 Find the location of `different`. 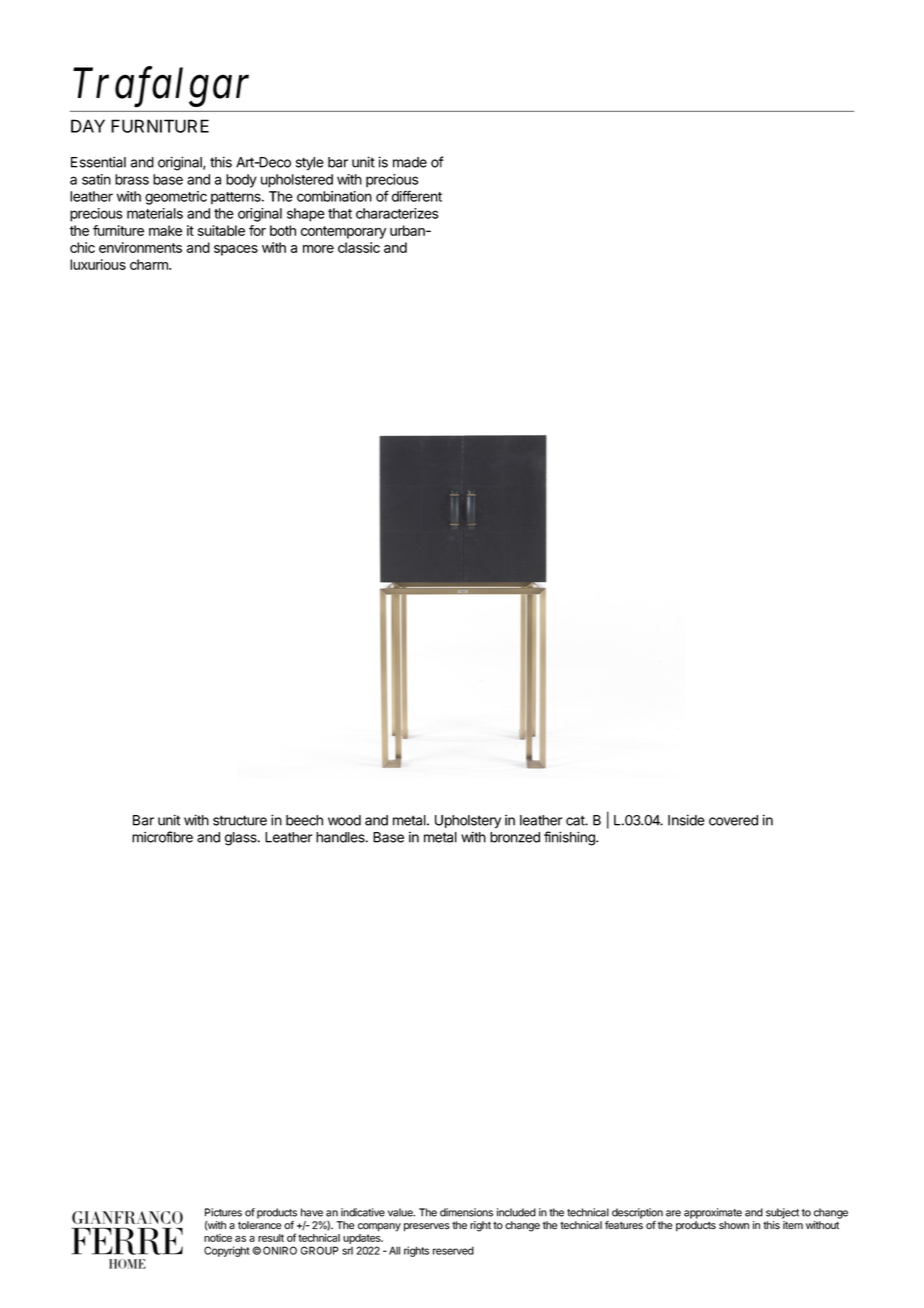

different is located at coordinates (417, 196).
